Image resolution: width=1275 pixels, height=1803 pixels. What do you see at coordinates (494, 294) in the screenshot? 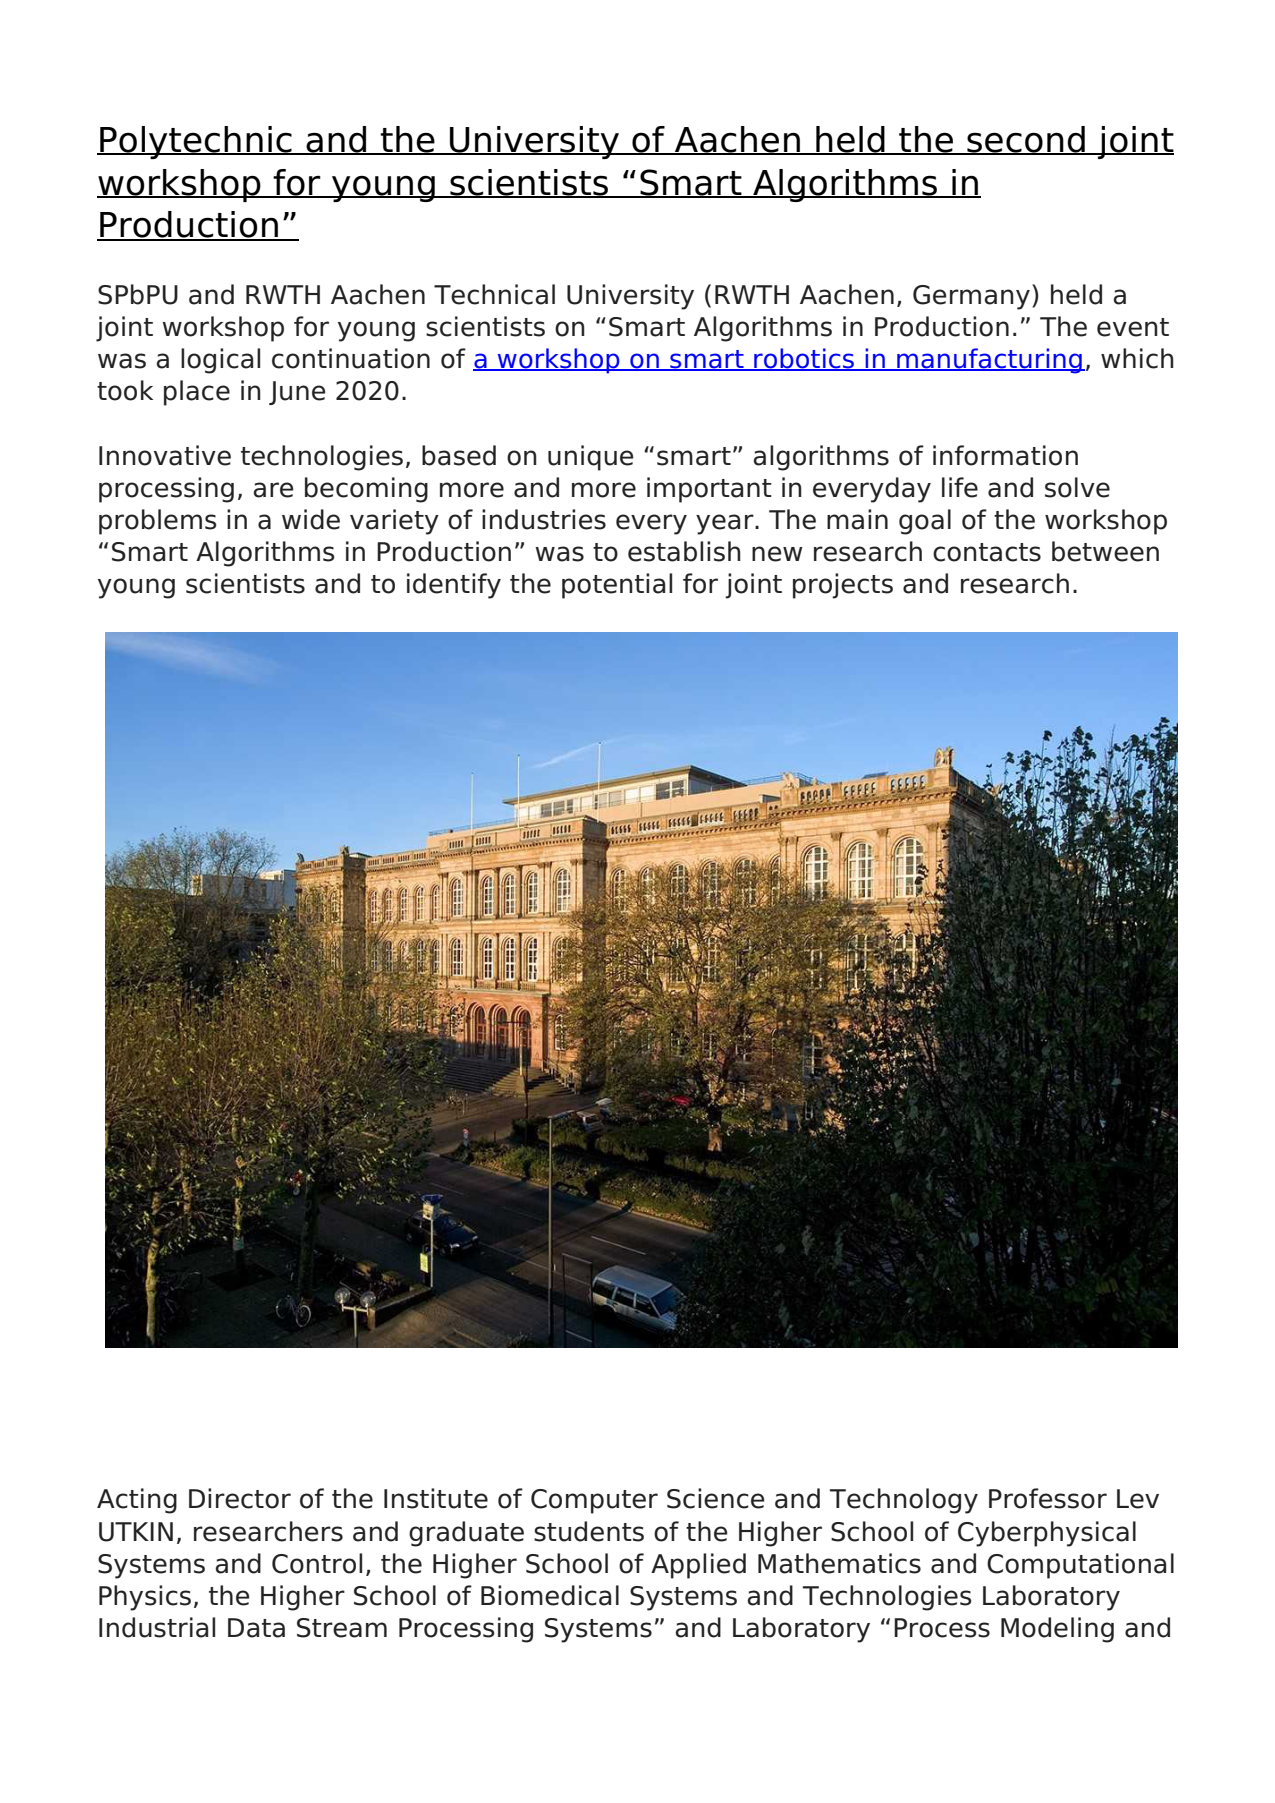
I see `Technical` at bounding box center [494, 294].
